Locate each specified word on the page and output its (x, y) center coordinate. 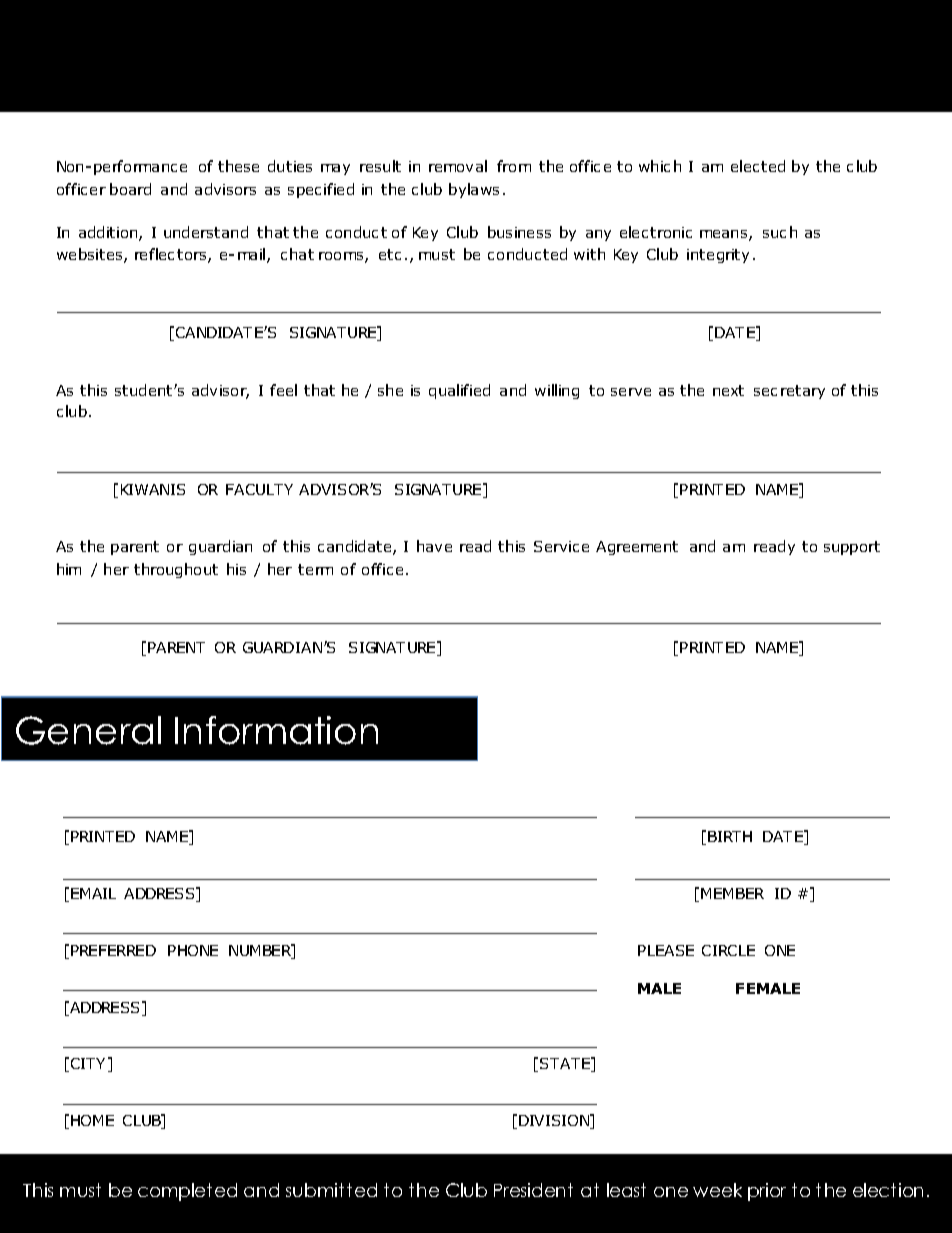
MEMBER (732, 893)
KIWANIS (153, 489)
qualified (459, 391)
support (852, 548)
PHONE (193, 950)
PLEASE (666, 950)
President (533, 1190)
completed (187, 1192)
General (88, 730)
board (130, 189)
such (780, 232)
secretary (789, 392)
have (434, 546)
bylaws (474, 190)
